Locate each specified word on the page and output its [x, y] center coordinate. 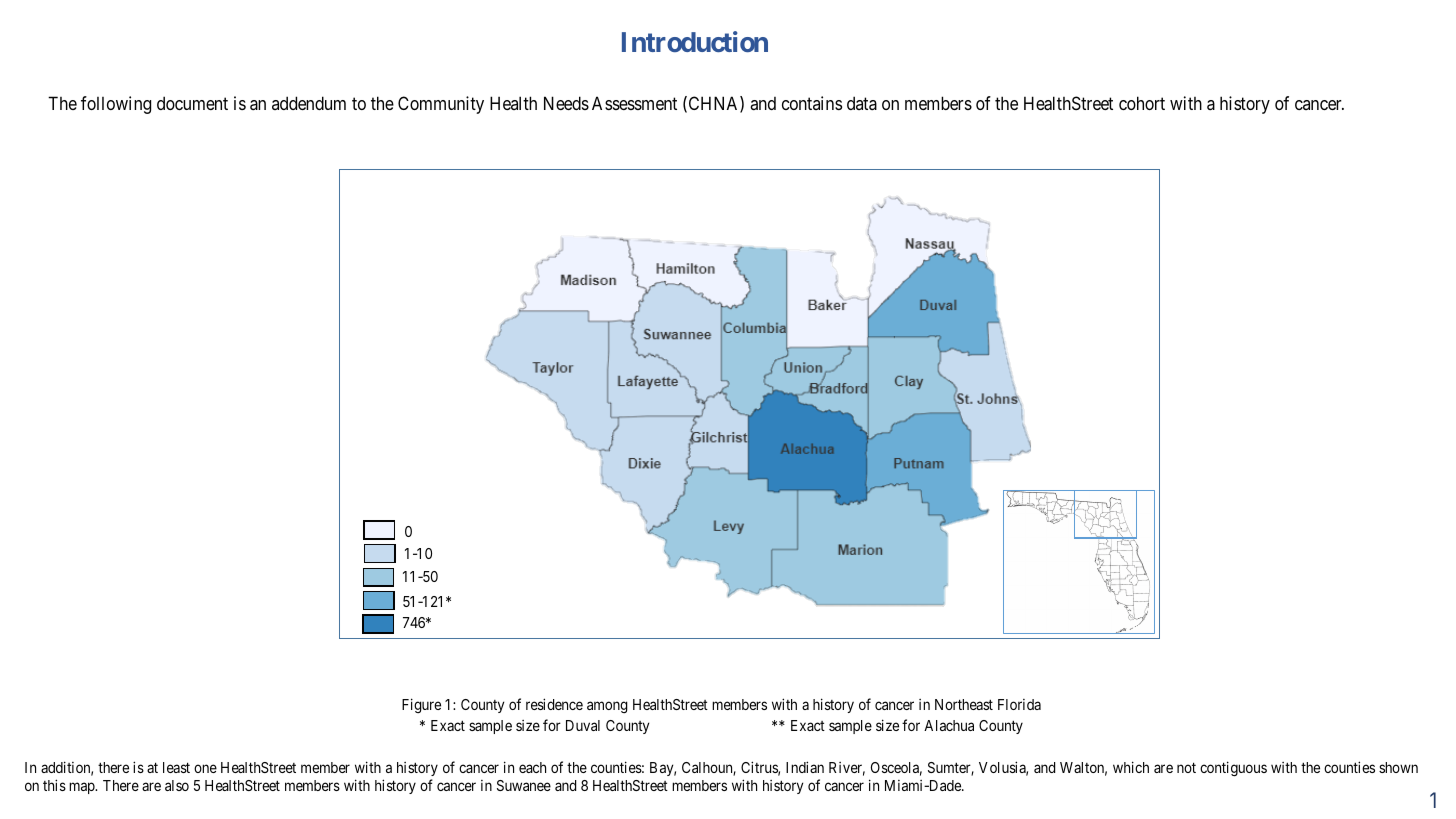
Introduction [695, 41]
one [205, 768]
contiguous [1233, 769]
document [192, 103]
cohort [1142, 103]
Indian [805, 767]
